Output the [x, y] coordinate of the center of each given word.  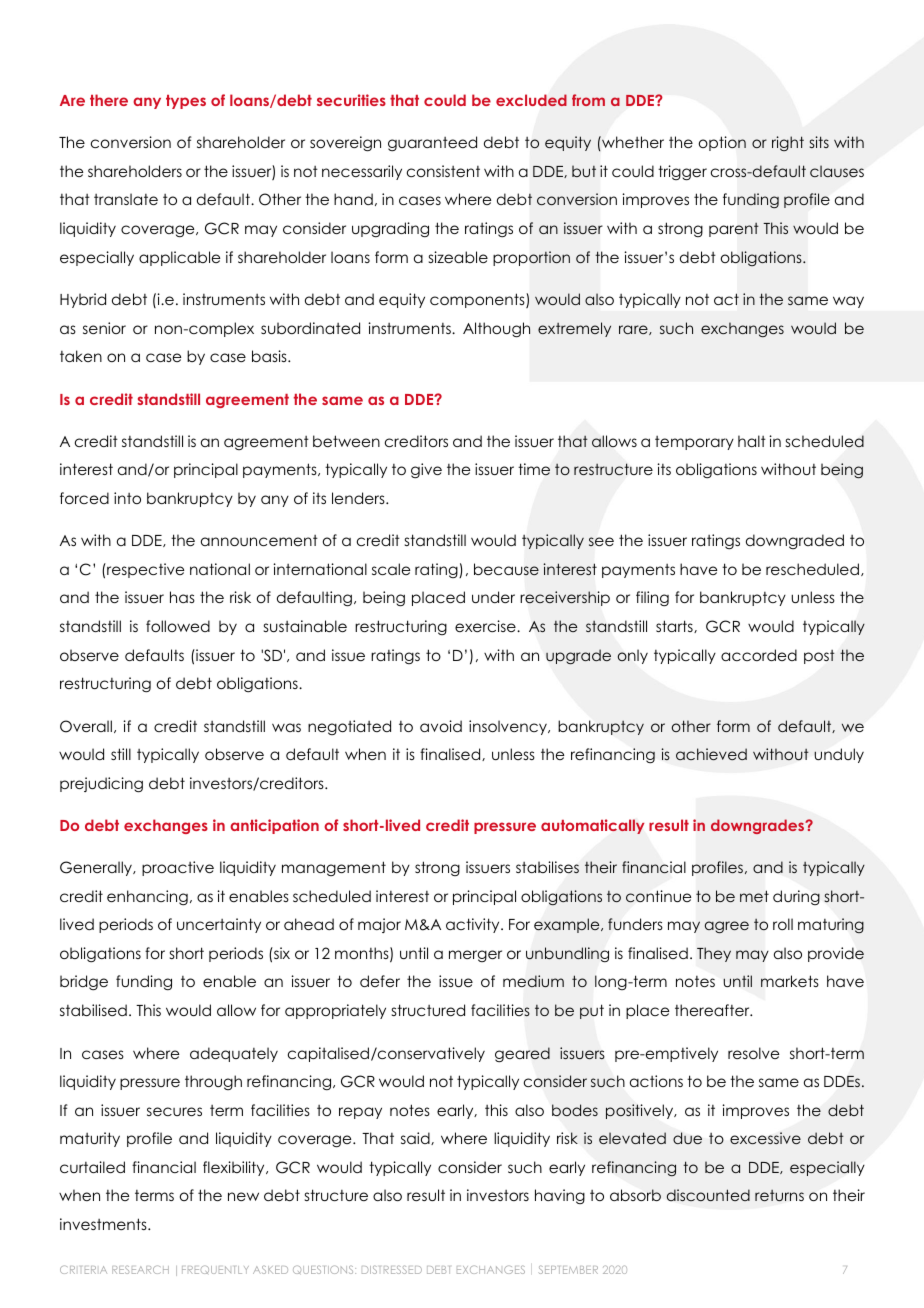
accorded [759, 655]
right [788, 143]
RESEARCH [140, 1269]
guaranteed [432, 144]
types [186, 102]
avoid [441, 726]
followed [178, 626]
